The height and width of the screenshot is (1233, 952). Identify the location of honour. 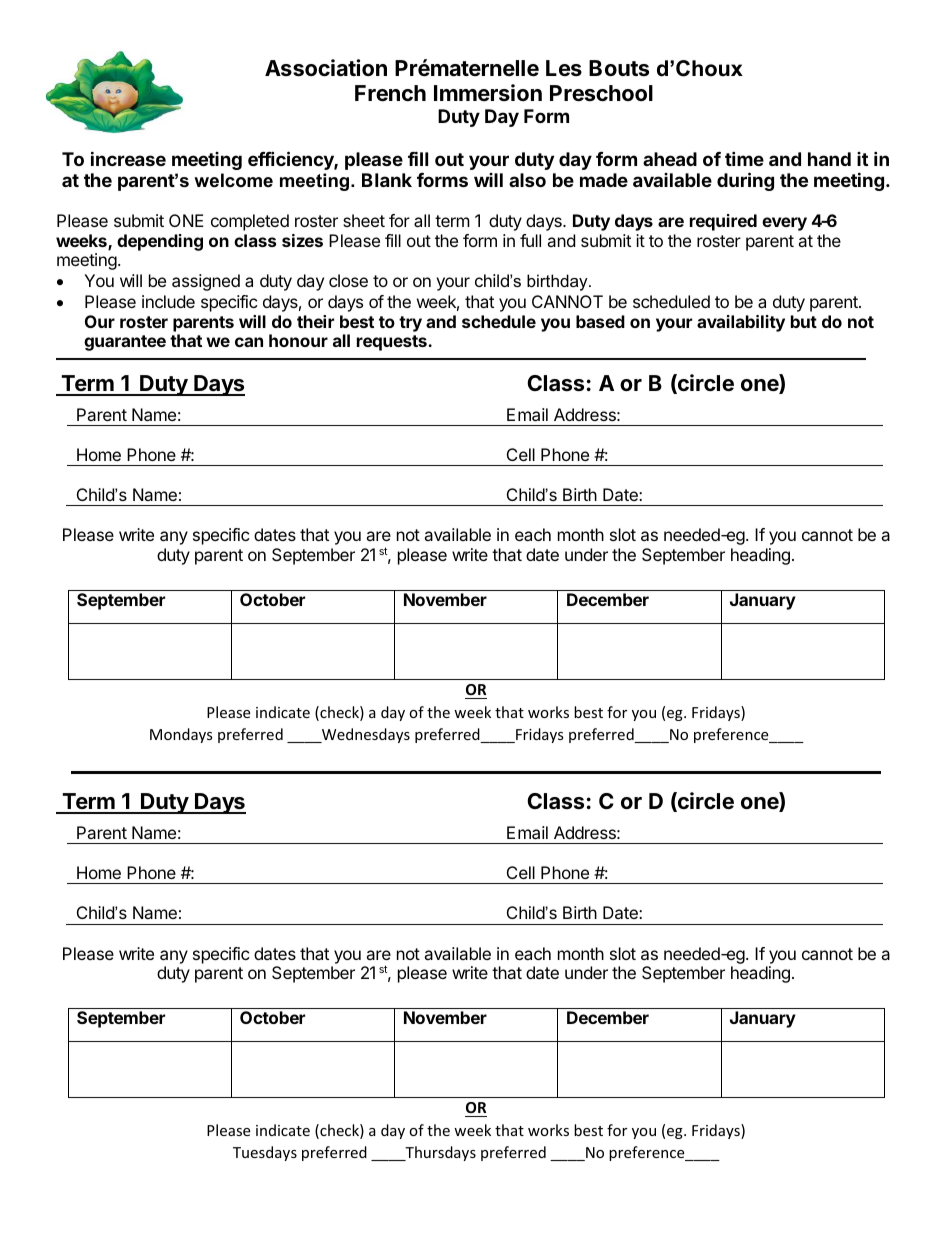
(298, 340).
